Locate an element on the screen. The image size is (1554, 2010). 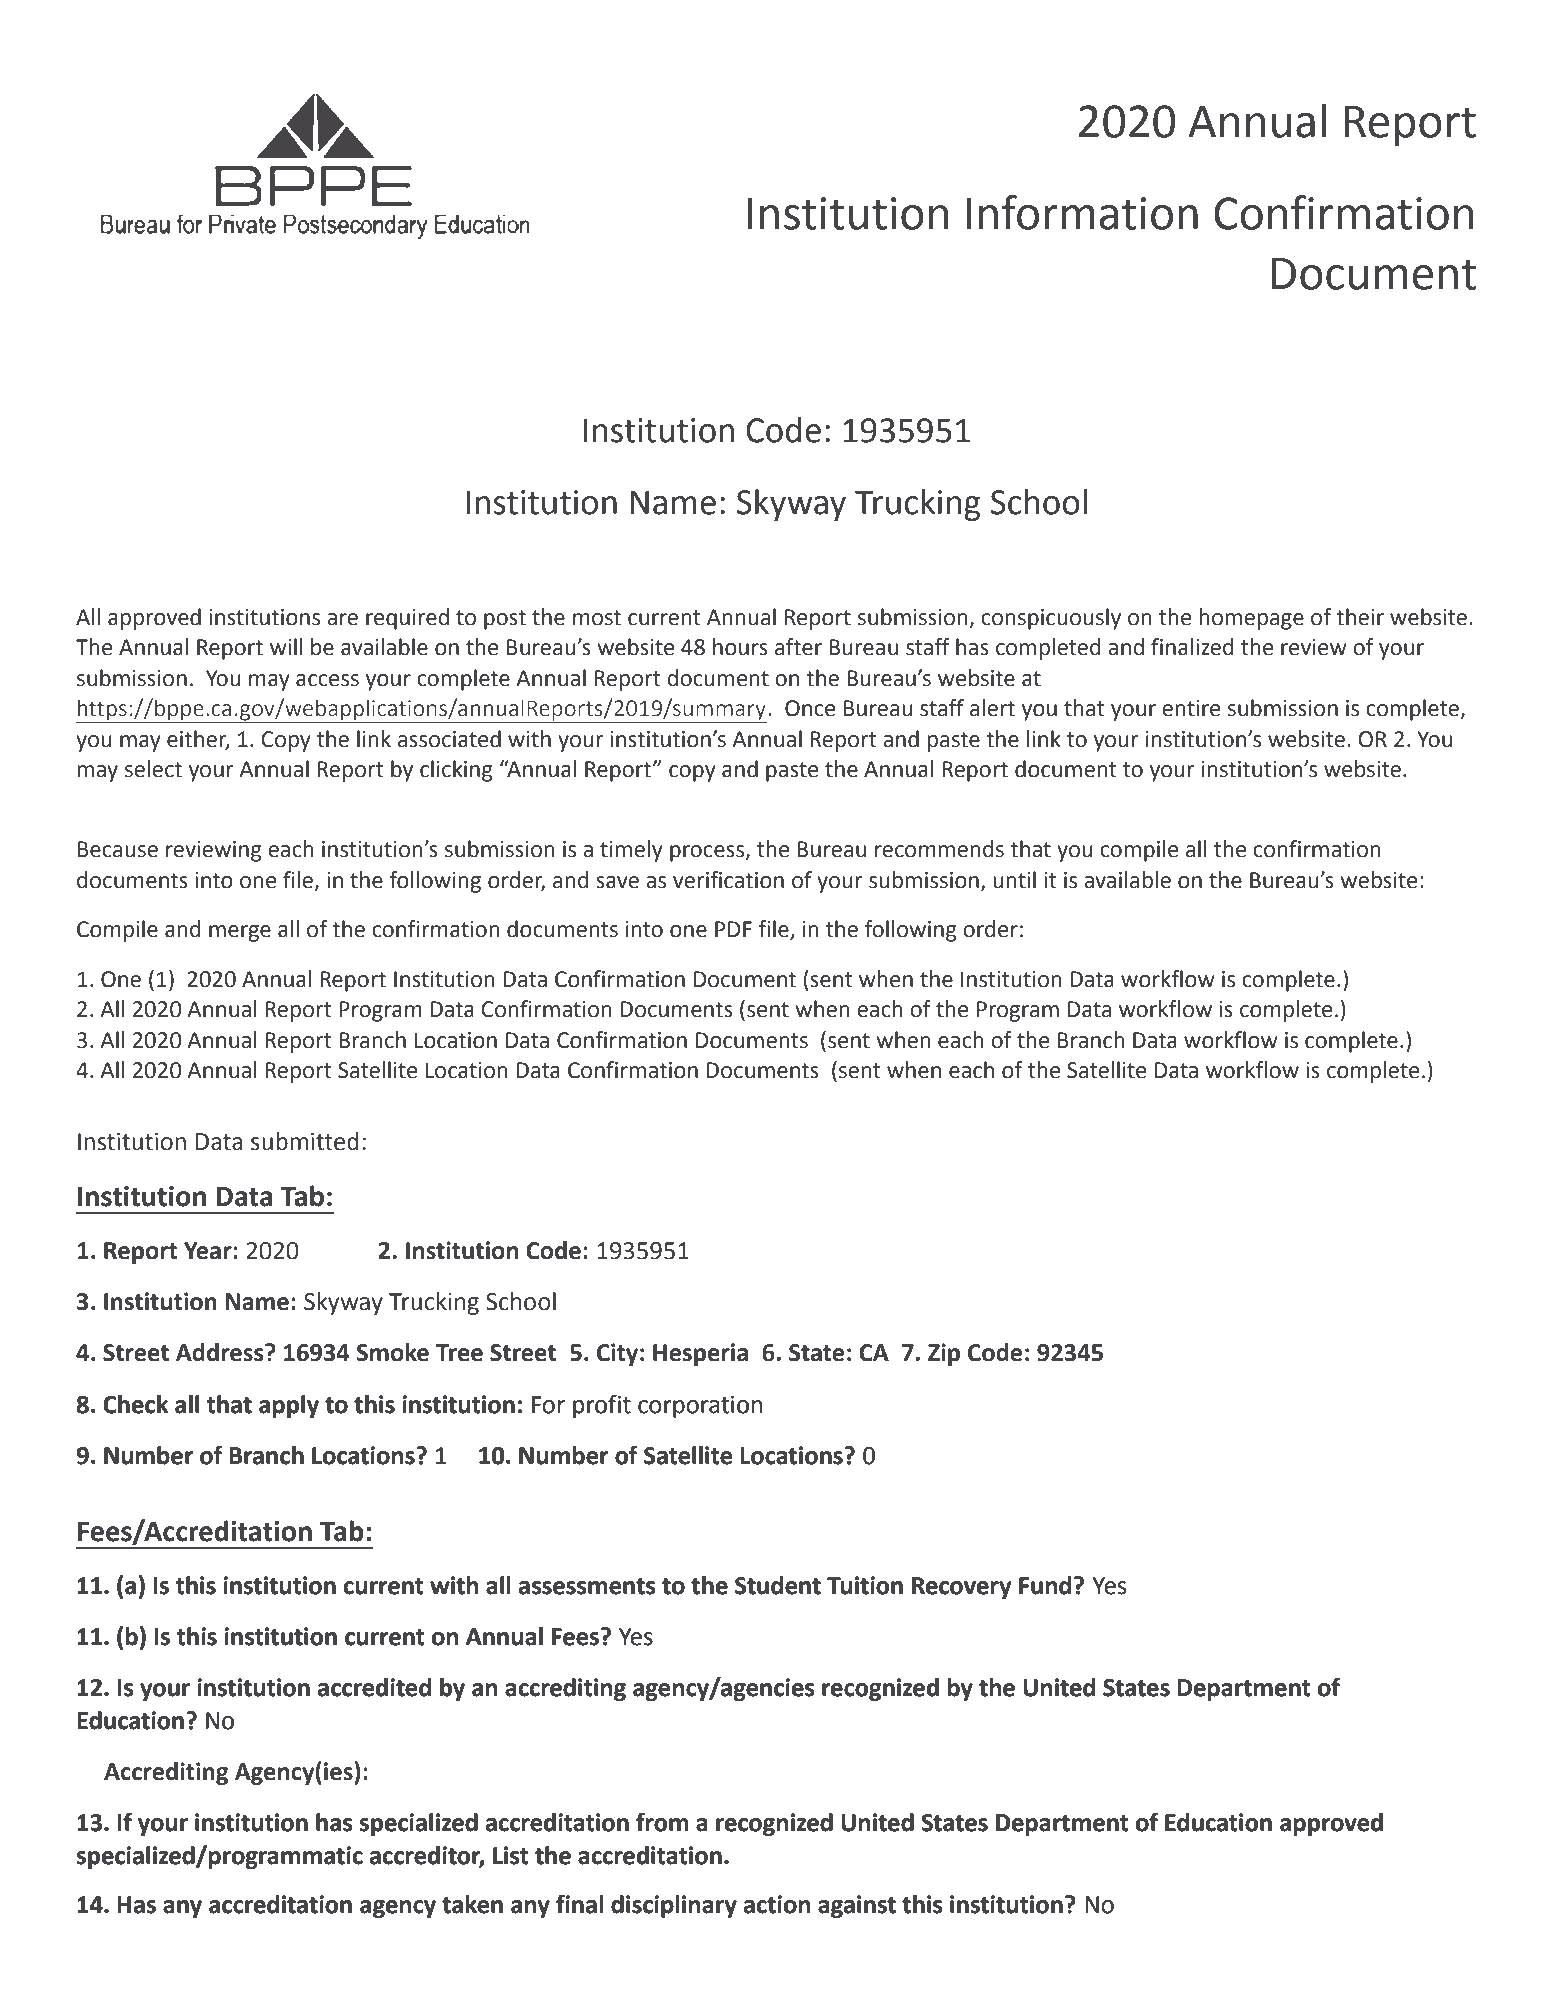
verification is located at coordinates (728, 880).
